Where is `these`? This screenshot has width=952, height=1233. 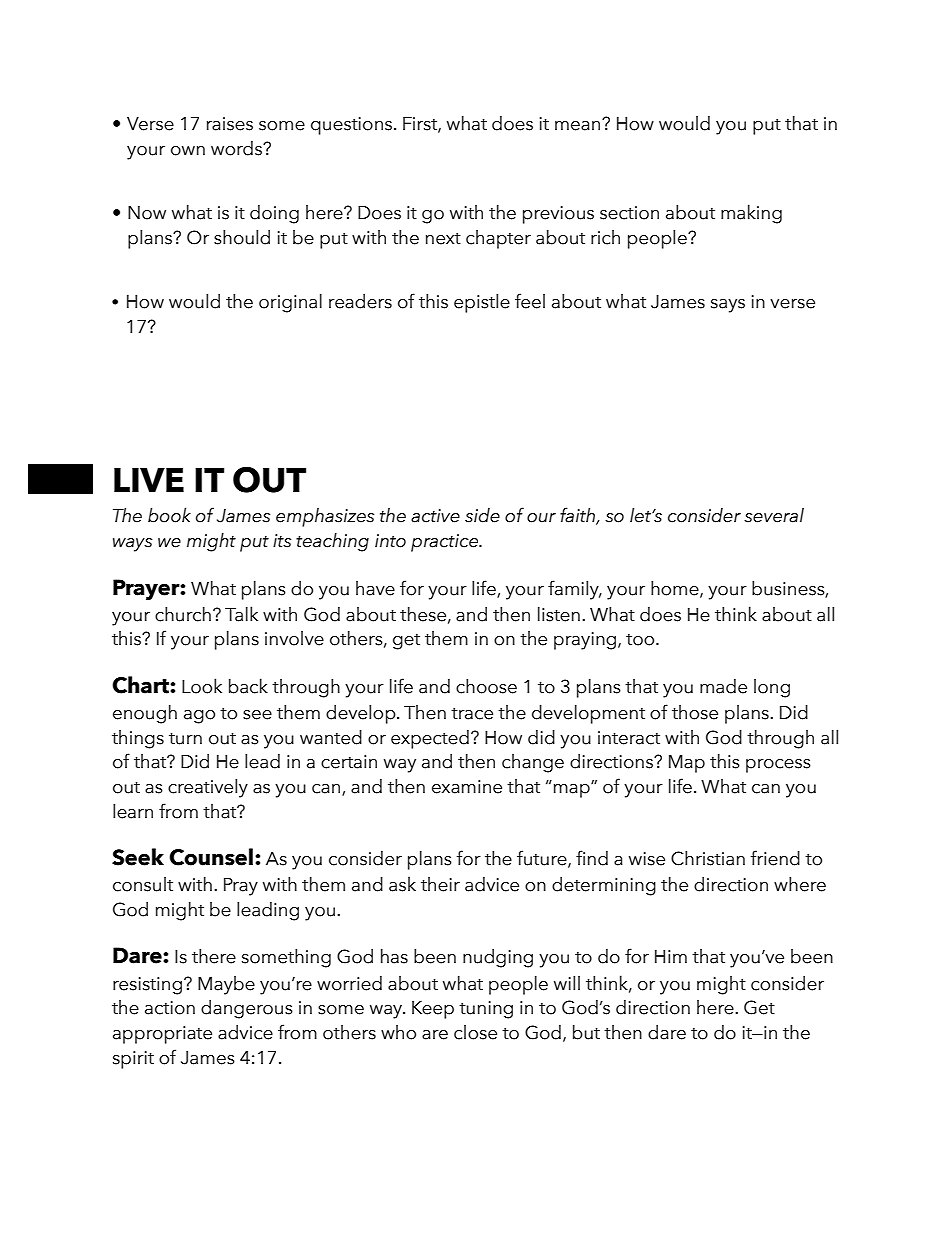
these is located at coordinates (423, 614).
